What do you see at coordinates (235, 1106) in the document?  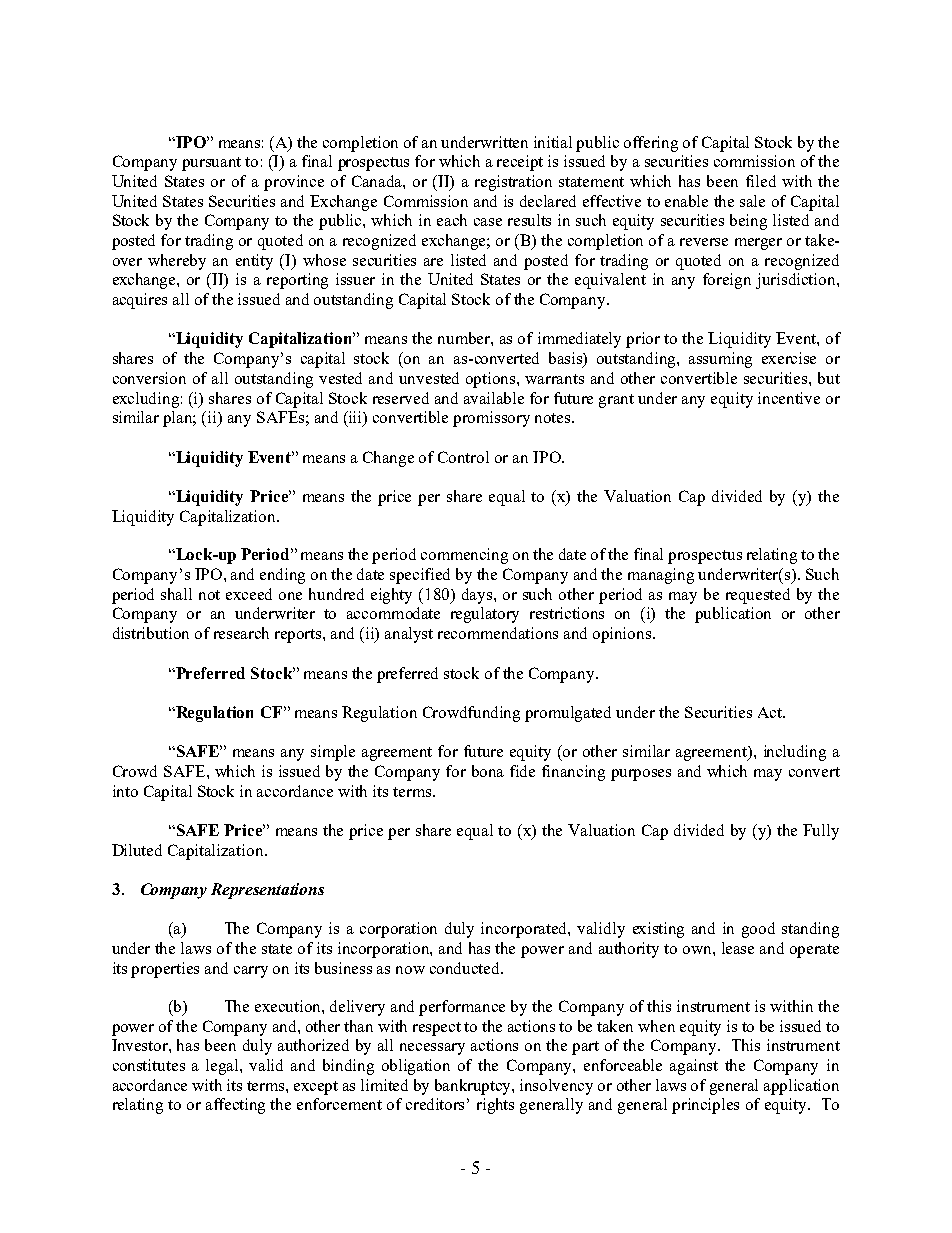 I see `affecting` at bounding box center [235, 1106].
